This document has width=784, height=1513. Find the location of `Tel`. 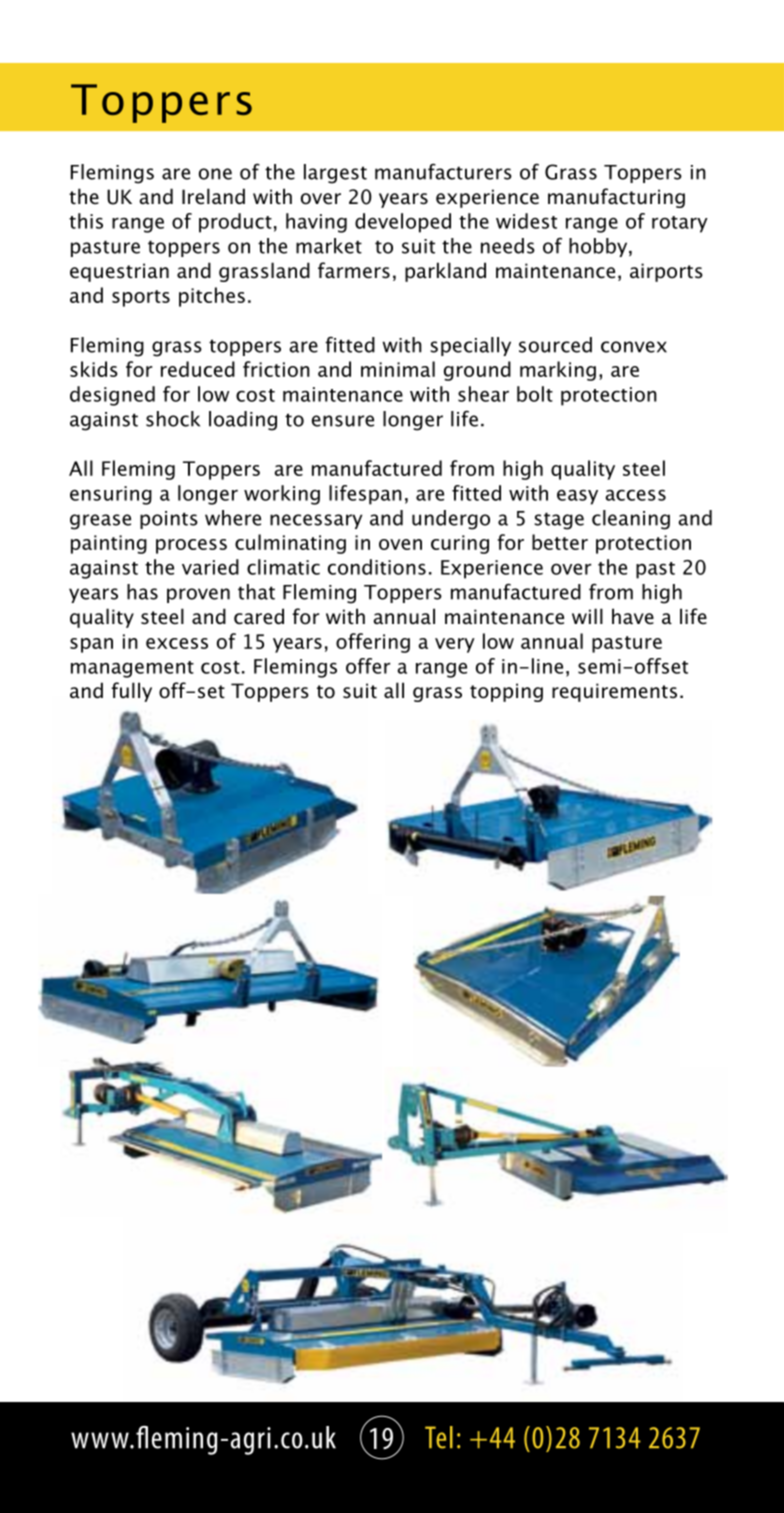

Tel is located at coordinates (439, 1437).
